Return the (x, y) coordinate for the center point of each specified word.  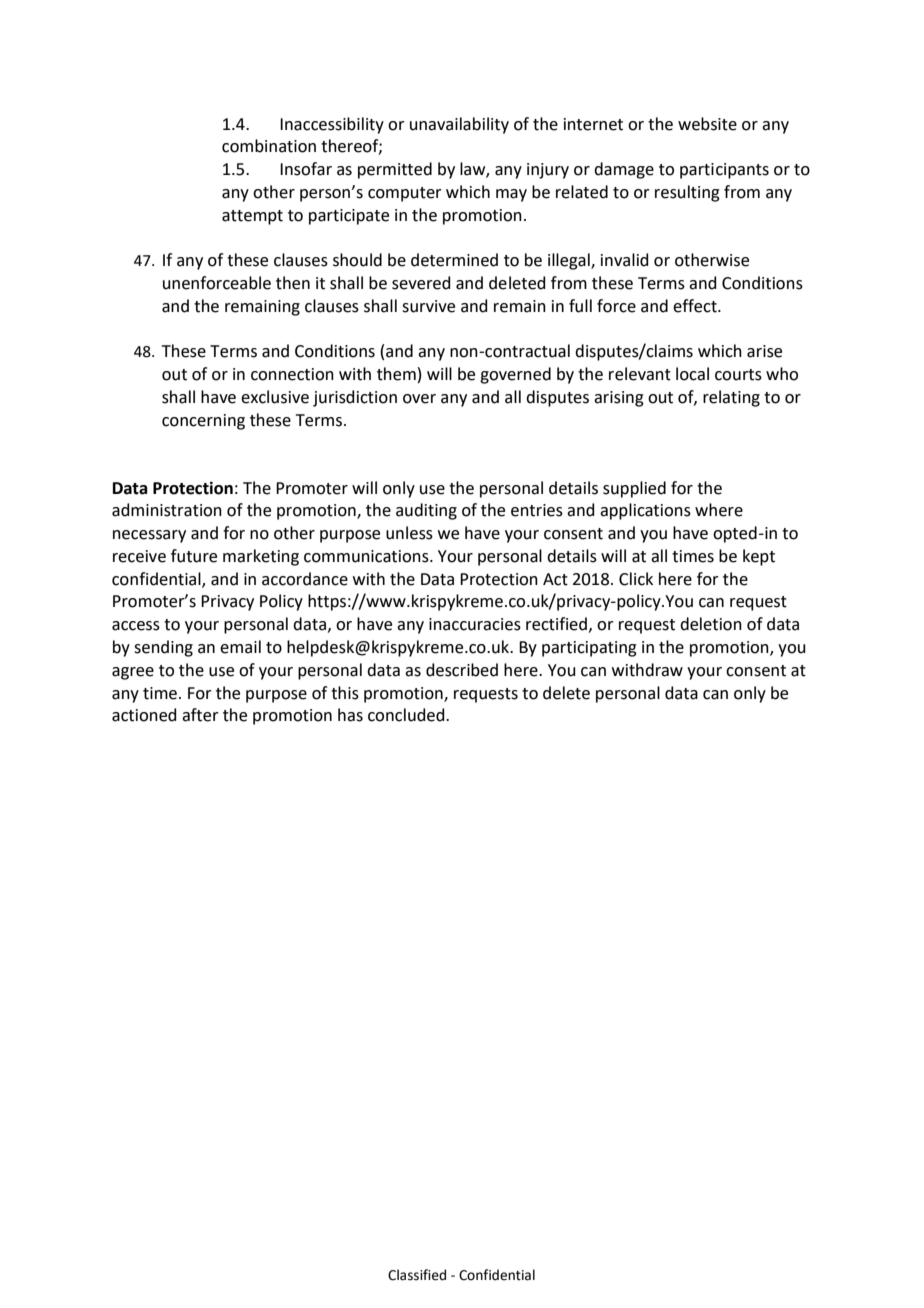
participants (724, 171)
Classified (417, 1275)
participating (589, 649)
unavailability (459, 125)
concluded (407, 715)
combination (269, 146)
